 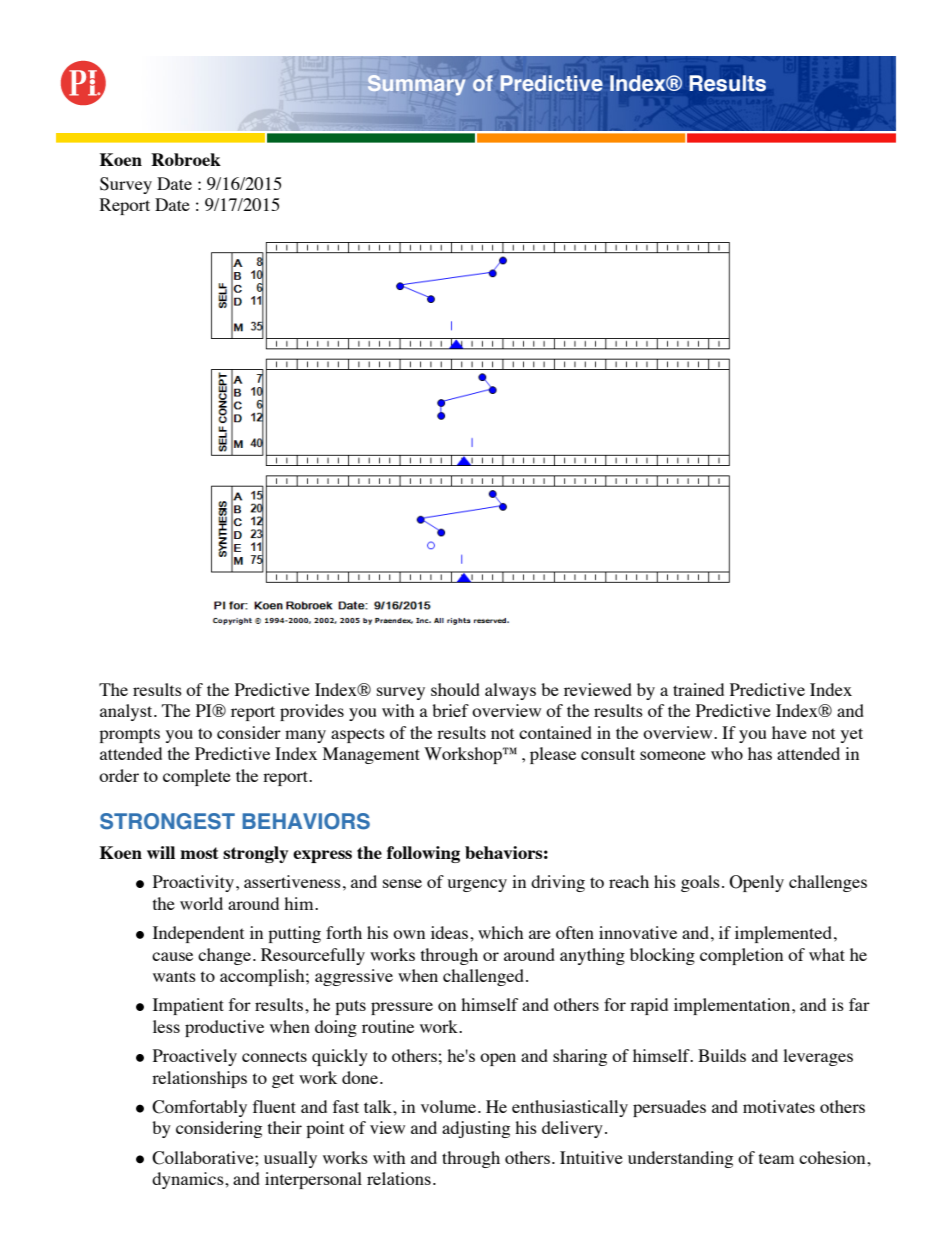 What do you see at coordinates (127, 712) in the screenshot?
I see `analyst` at bounding box center [127, 712].
